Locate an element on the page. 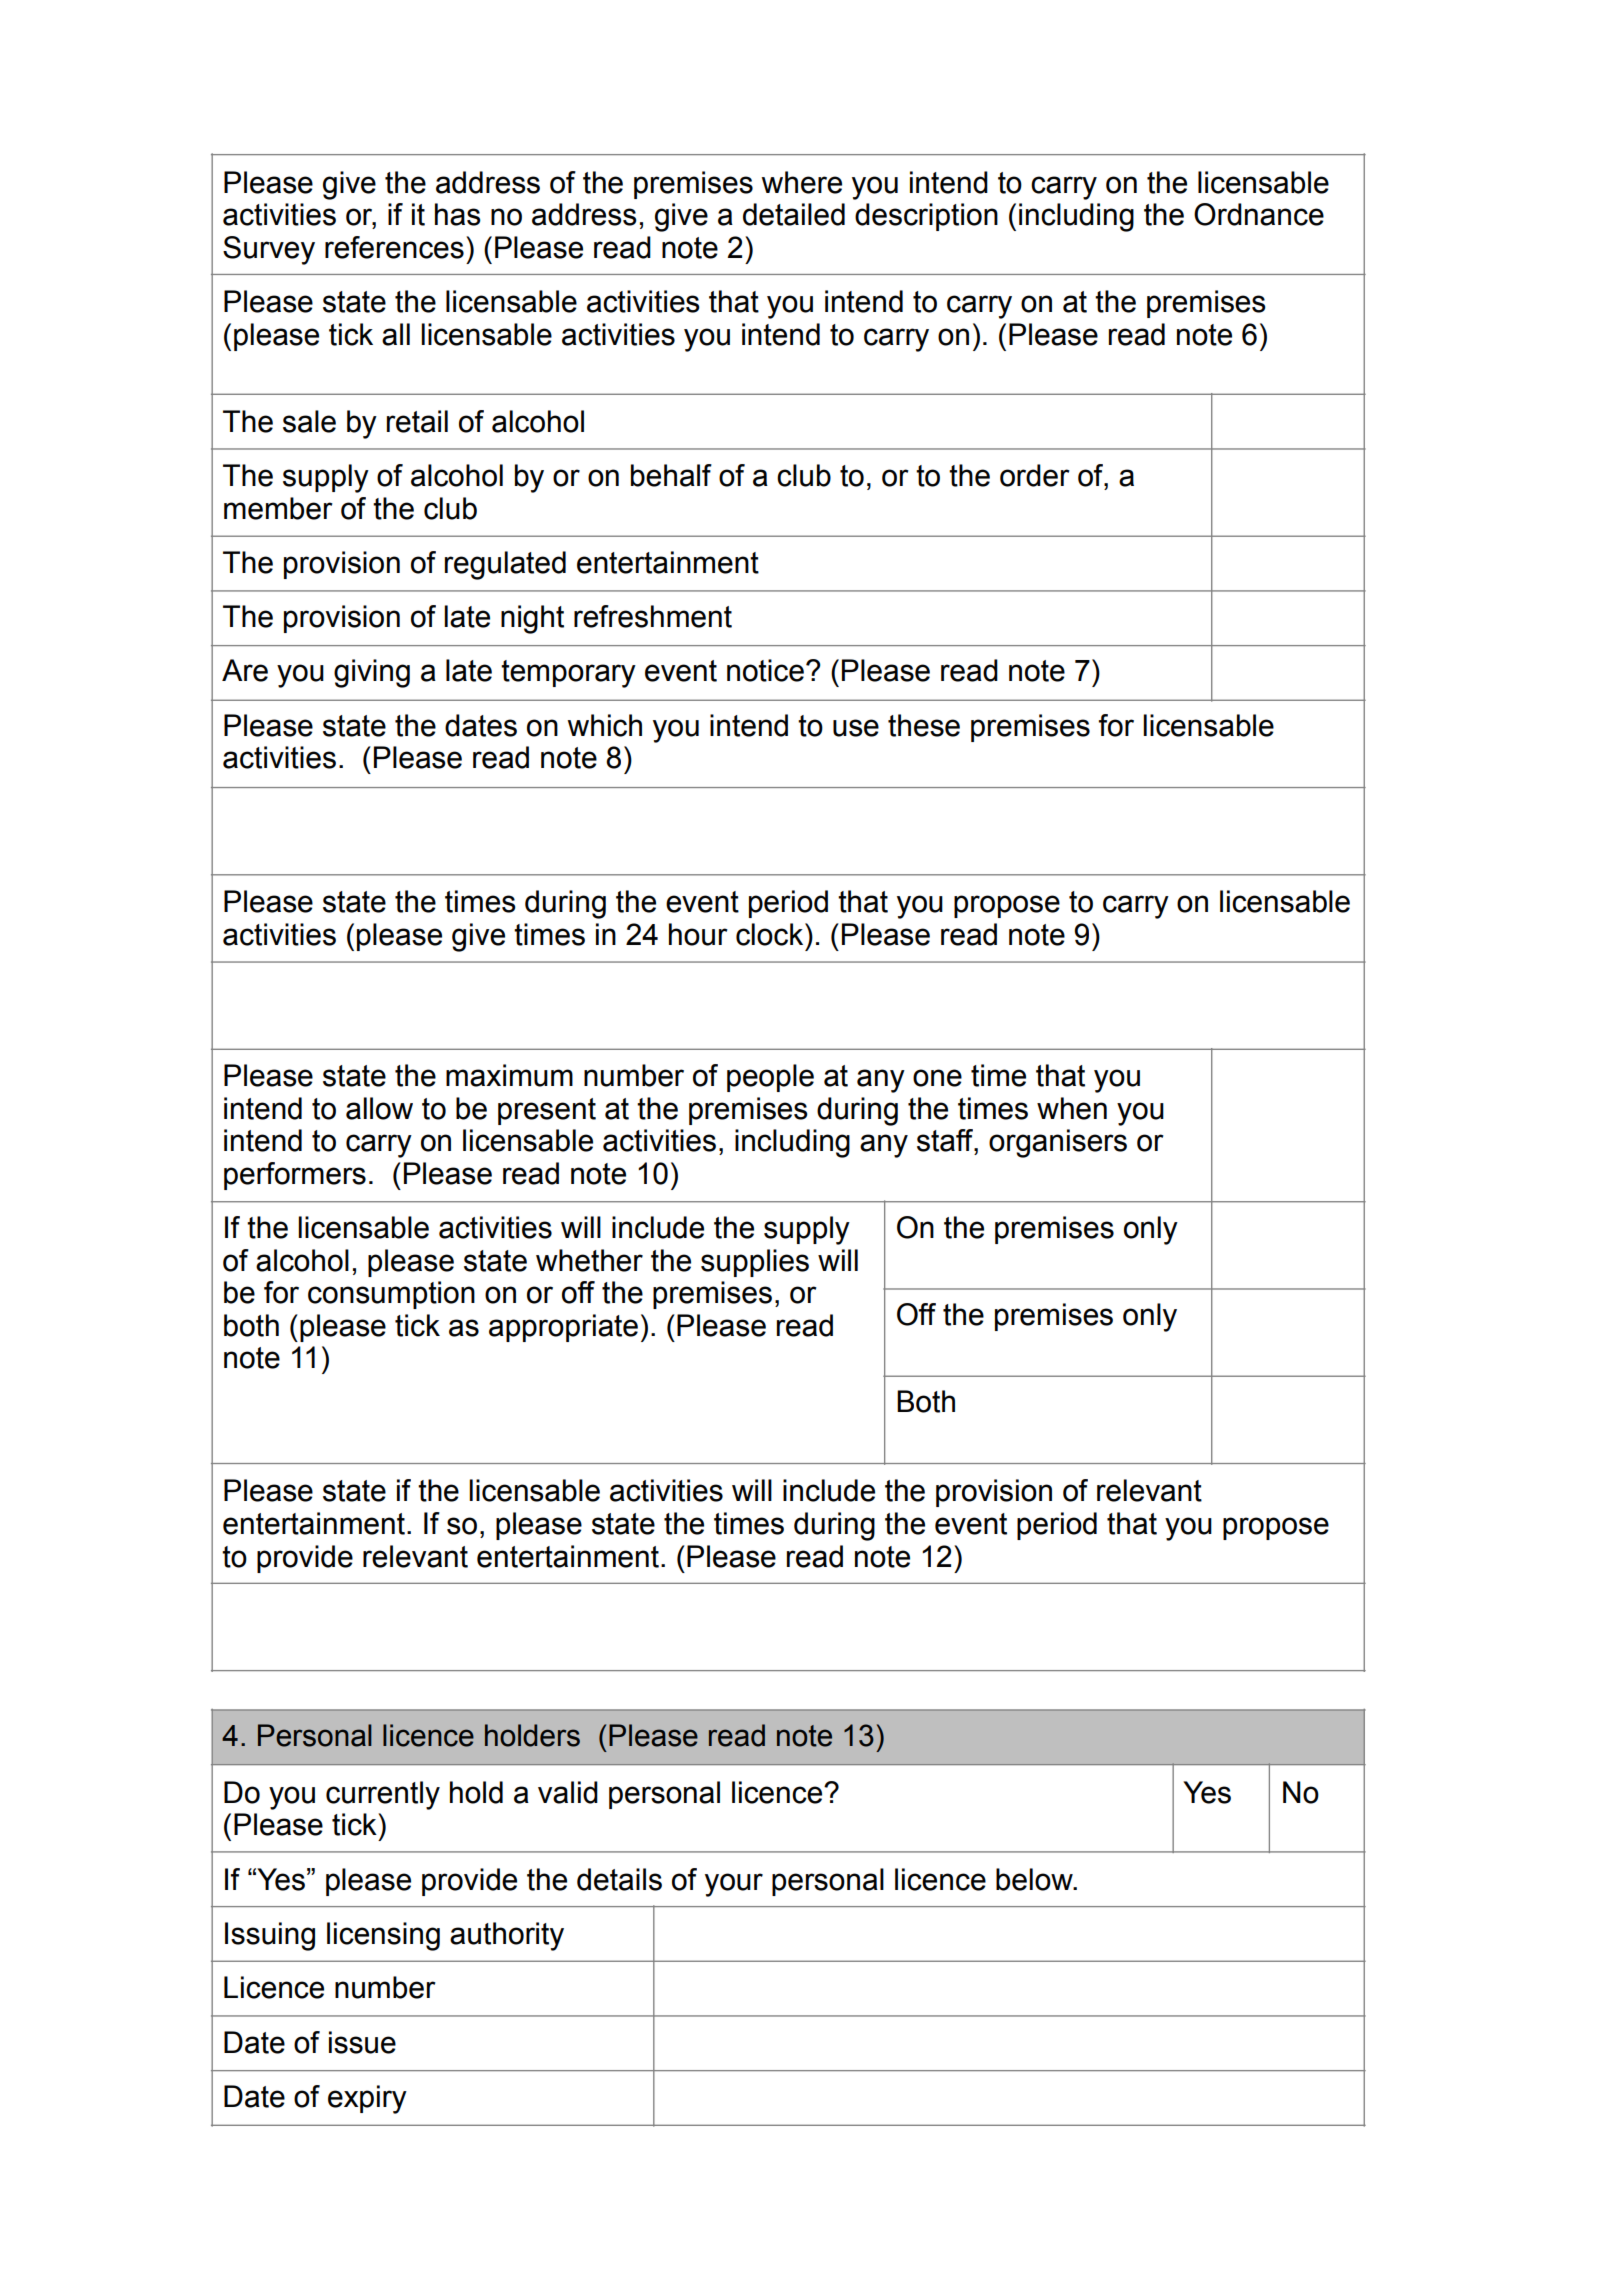 Image resolution: width=1615 pixels, height=2286 pixels. Ordnance is located at coordinates (1259, 214).
